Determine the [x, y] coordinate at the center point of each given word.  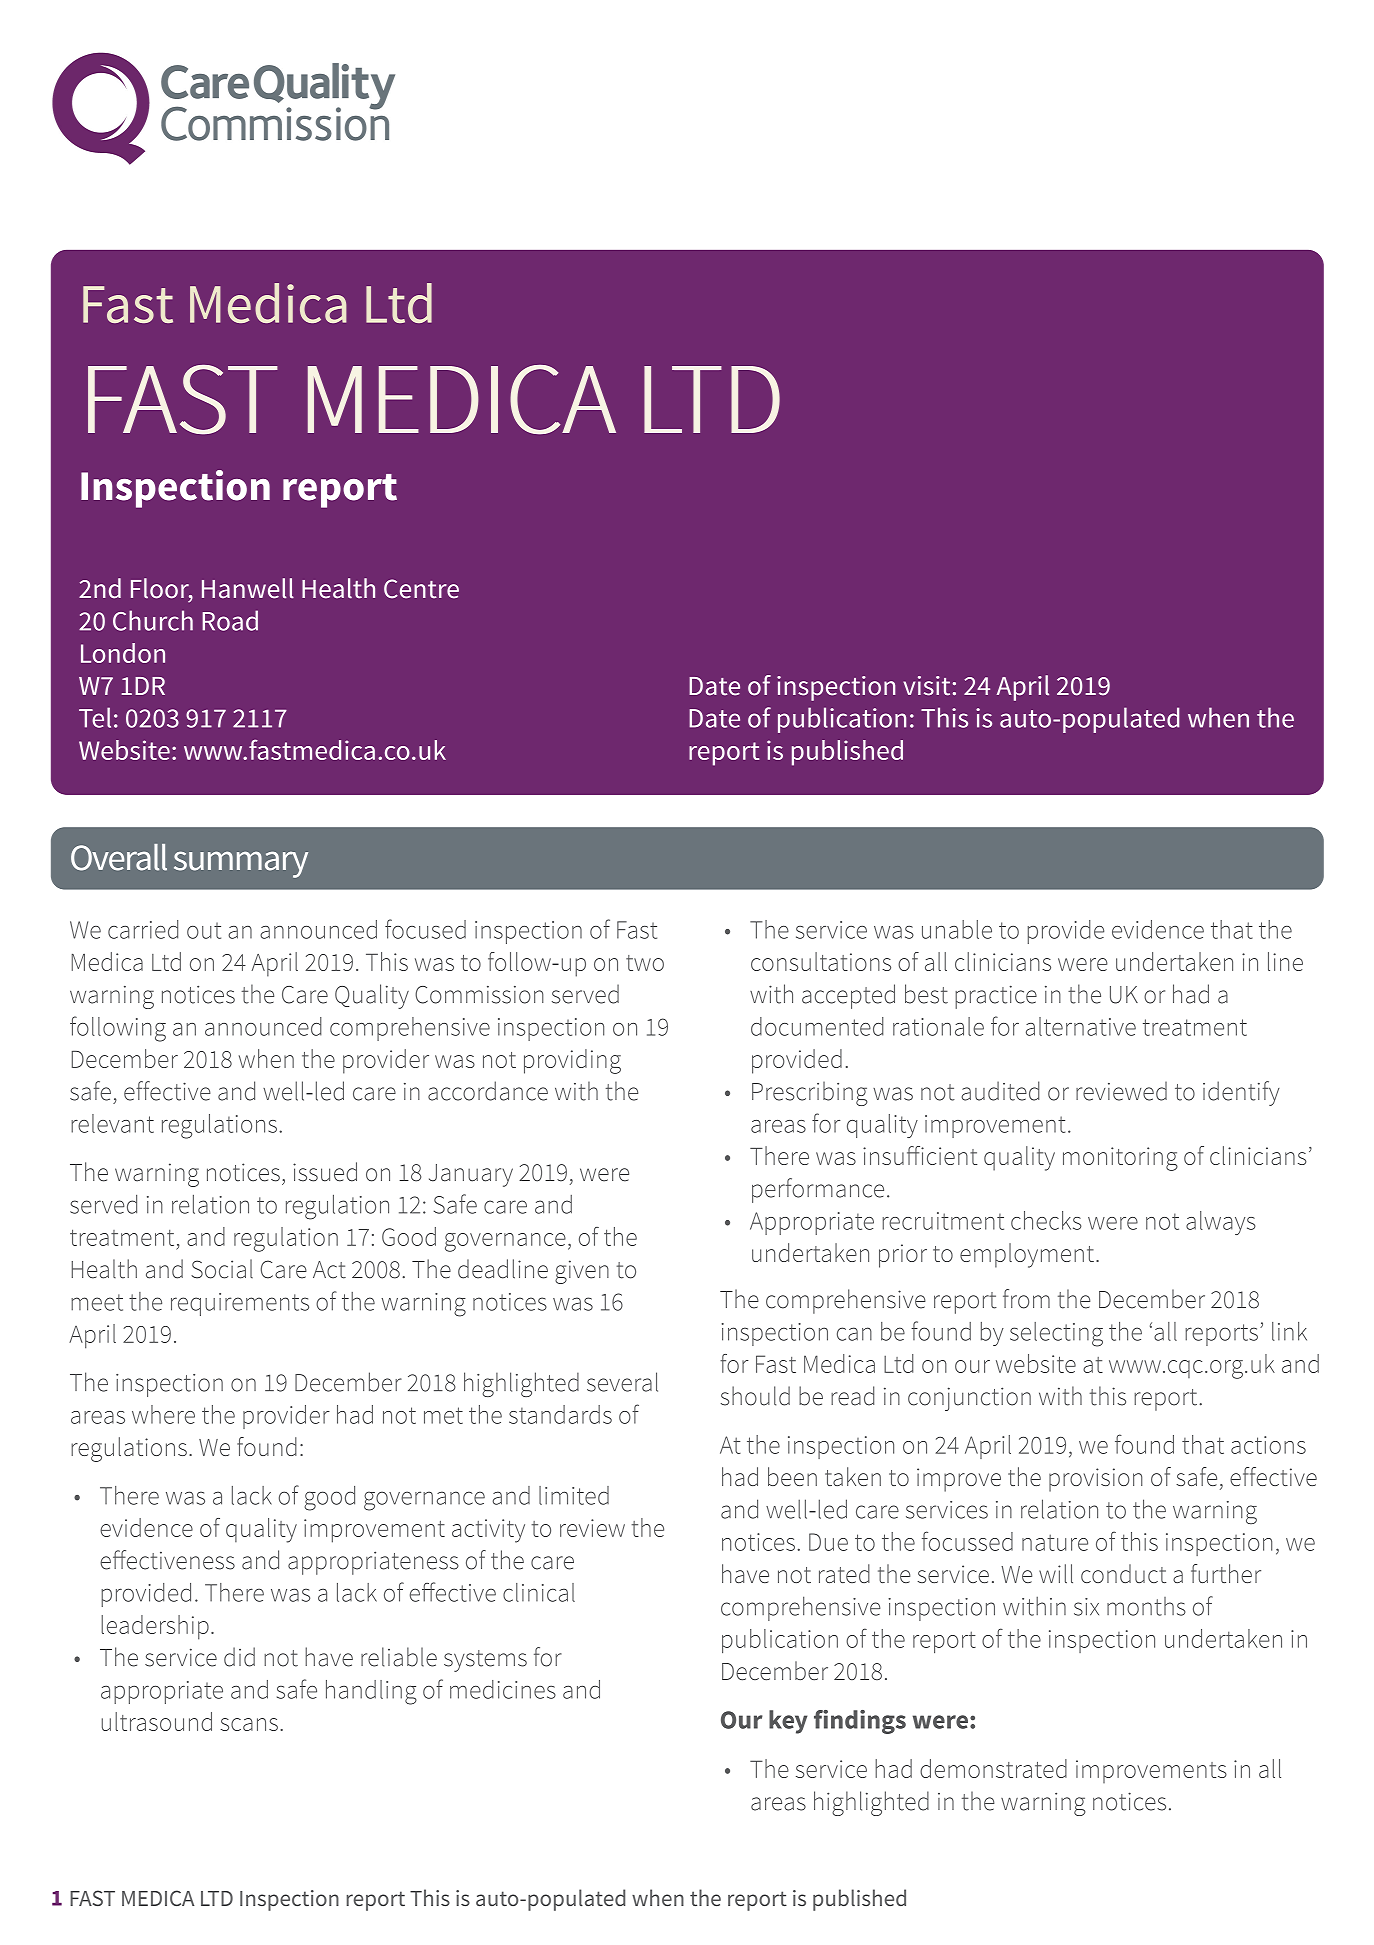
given [582, 1272]
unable [957, 929]
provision [1096, 1480]
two [645, 963]
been [792, 1476]
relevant [112, 1123]
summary [241, 864]
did [239, 1657]
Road [230, 620]
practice [996, 997]
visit [926, 686]
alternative [1081, 1026]
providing [572, 1061]
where [163, 1414]
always [1221, 1223]
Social [222, 1269]
